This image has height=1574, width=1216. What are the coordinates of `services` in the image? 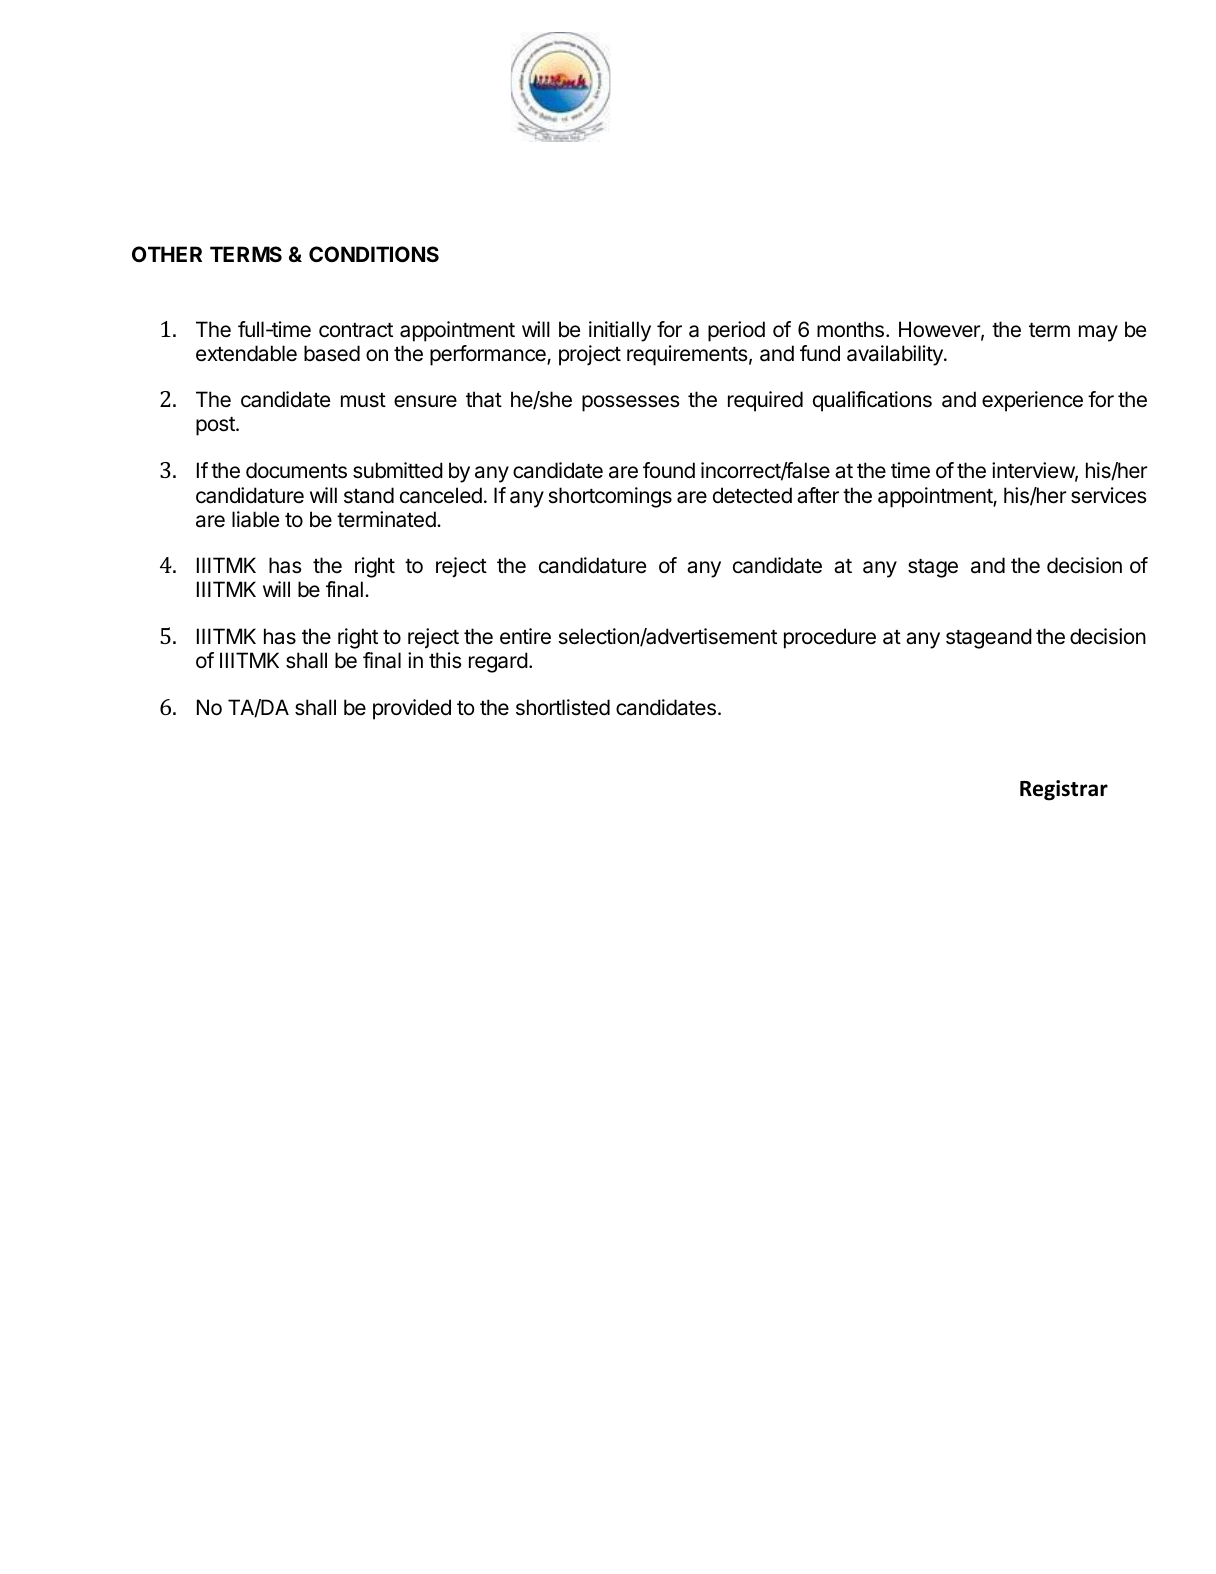 It's located at (1109, 495).
